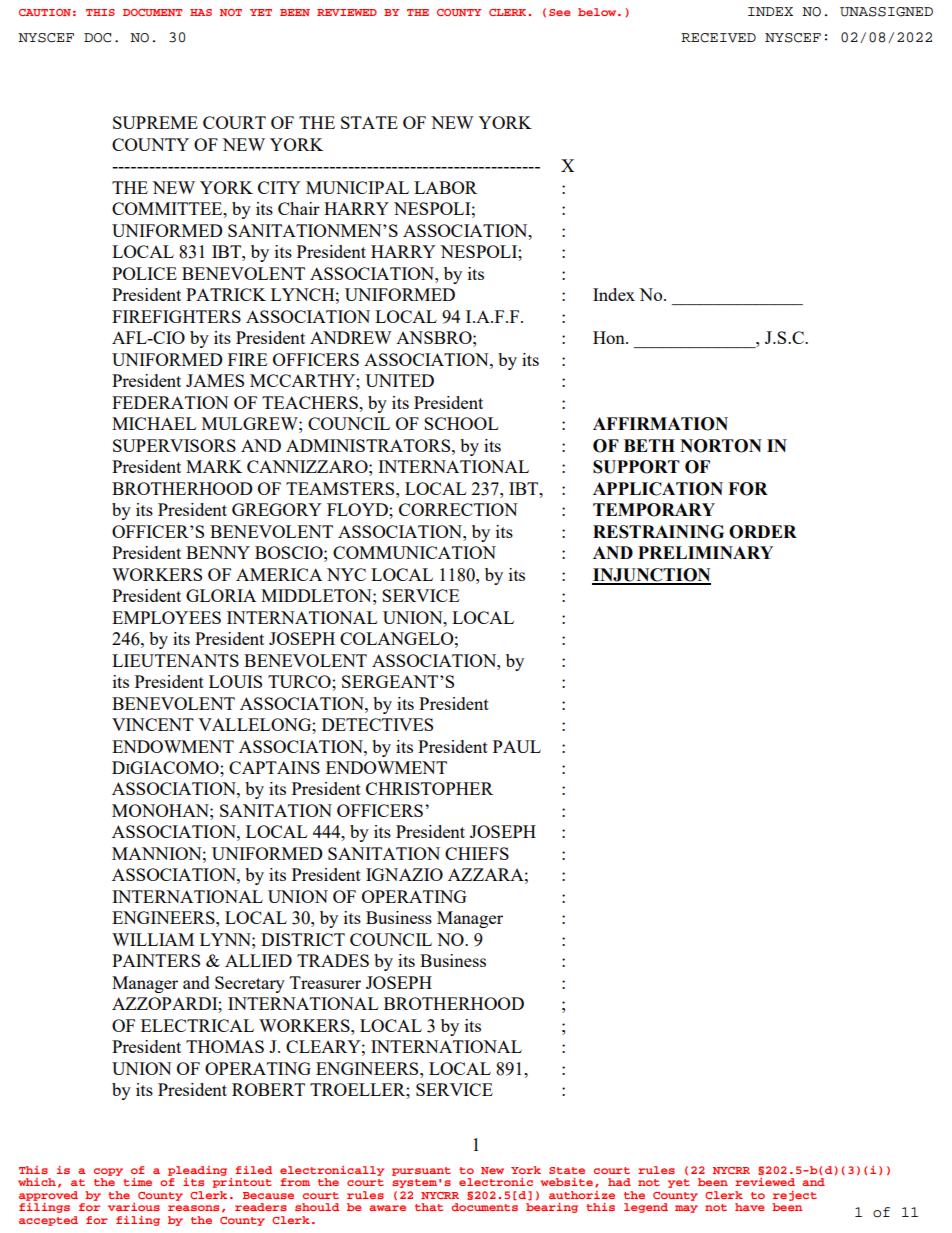 This image has height=1233, width=952. Describe the element at coordinates (153, 724) in the image. I see `VINCENT` at that location.
